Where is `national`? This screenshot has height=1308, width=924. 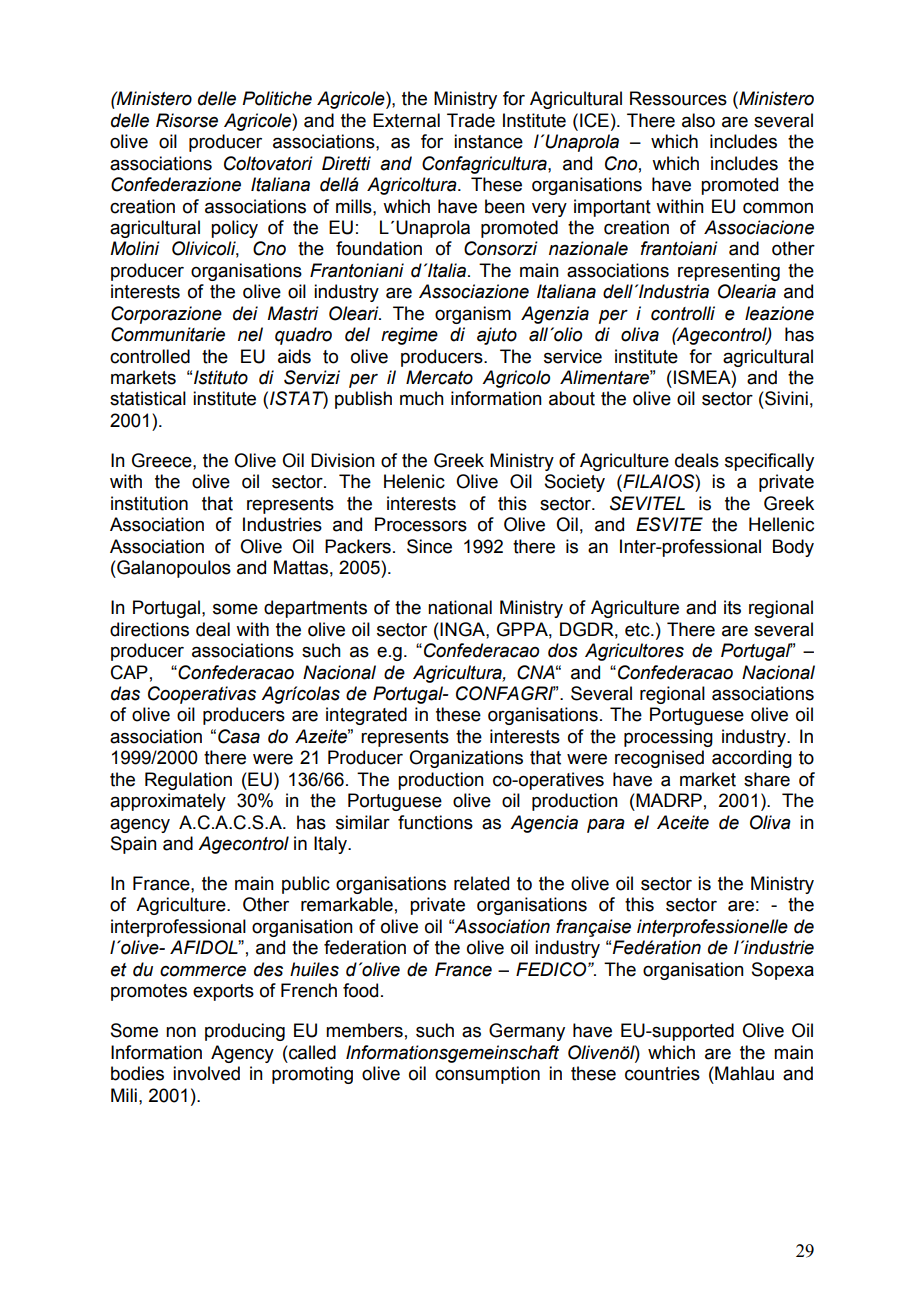
national is located at coordinates (460, 607).
